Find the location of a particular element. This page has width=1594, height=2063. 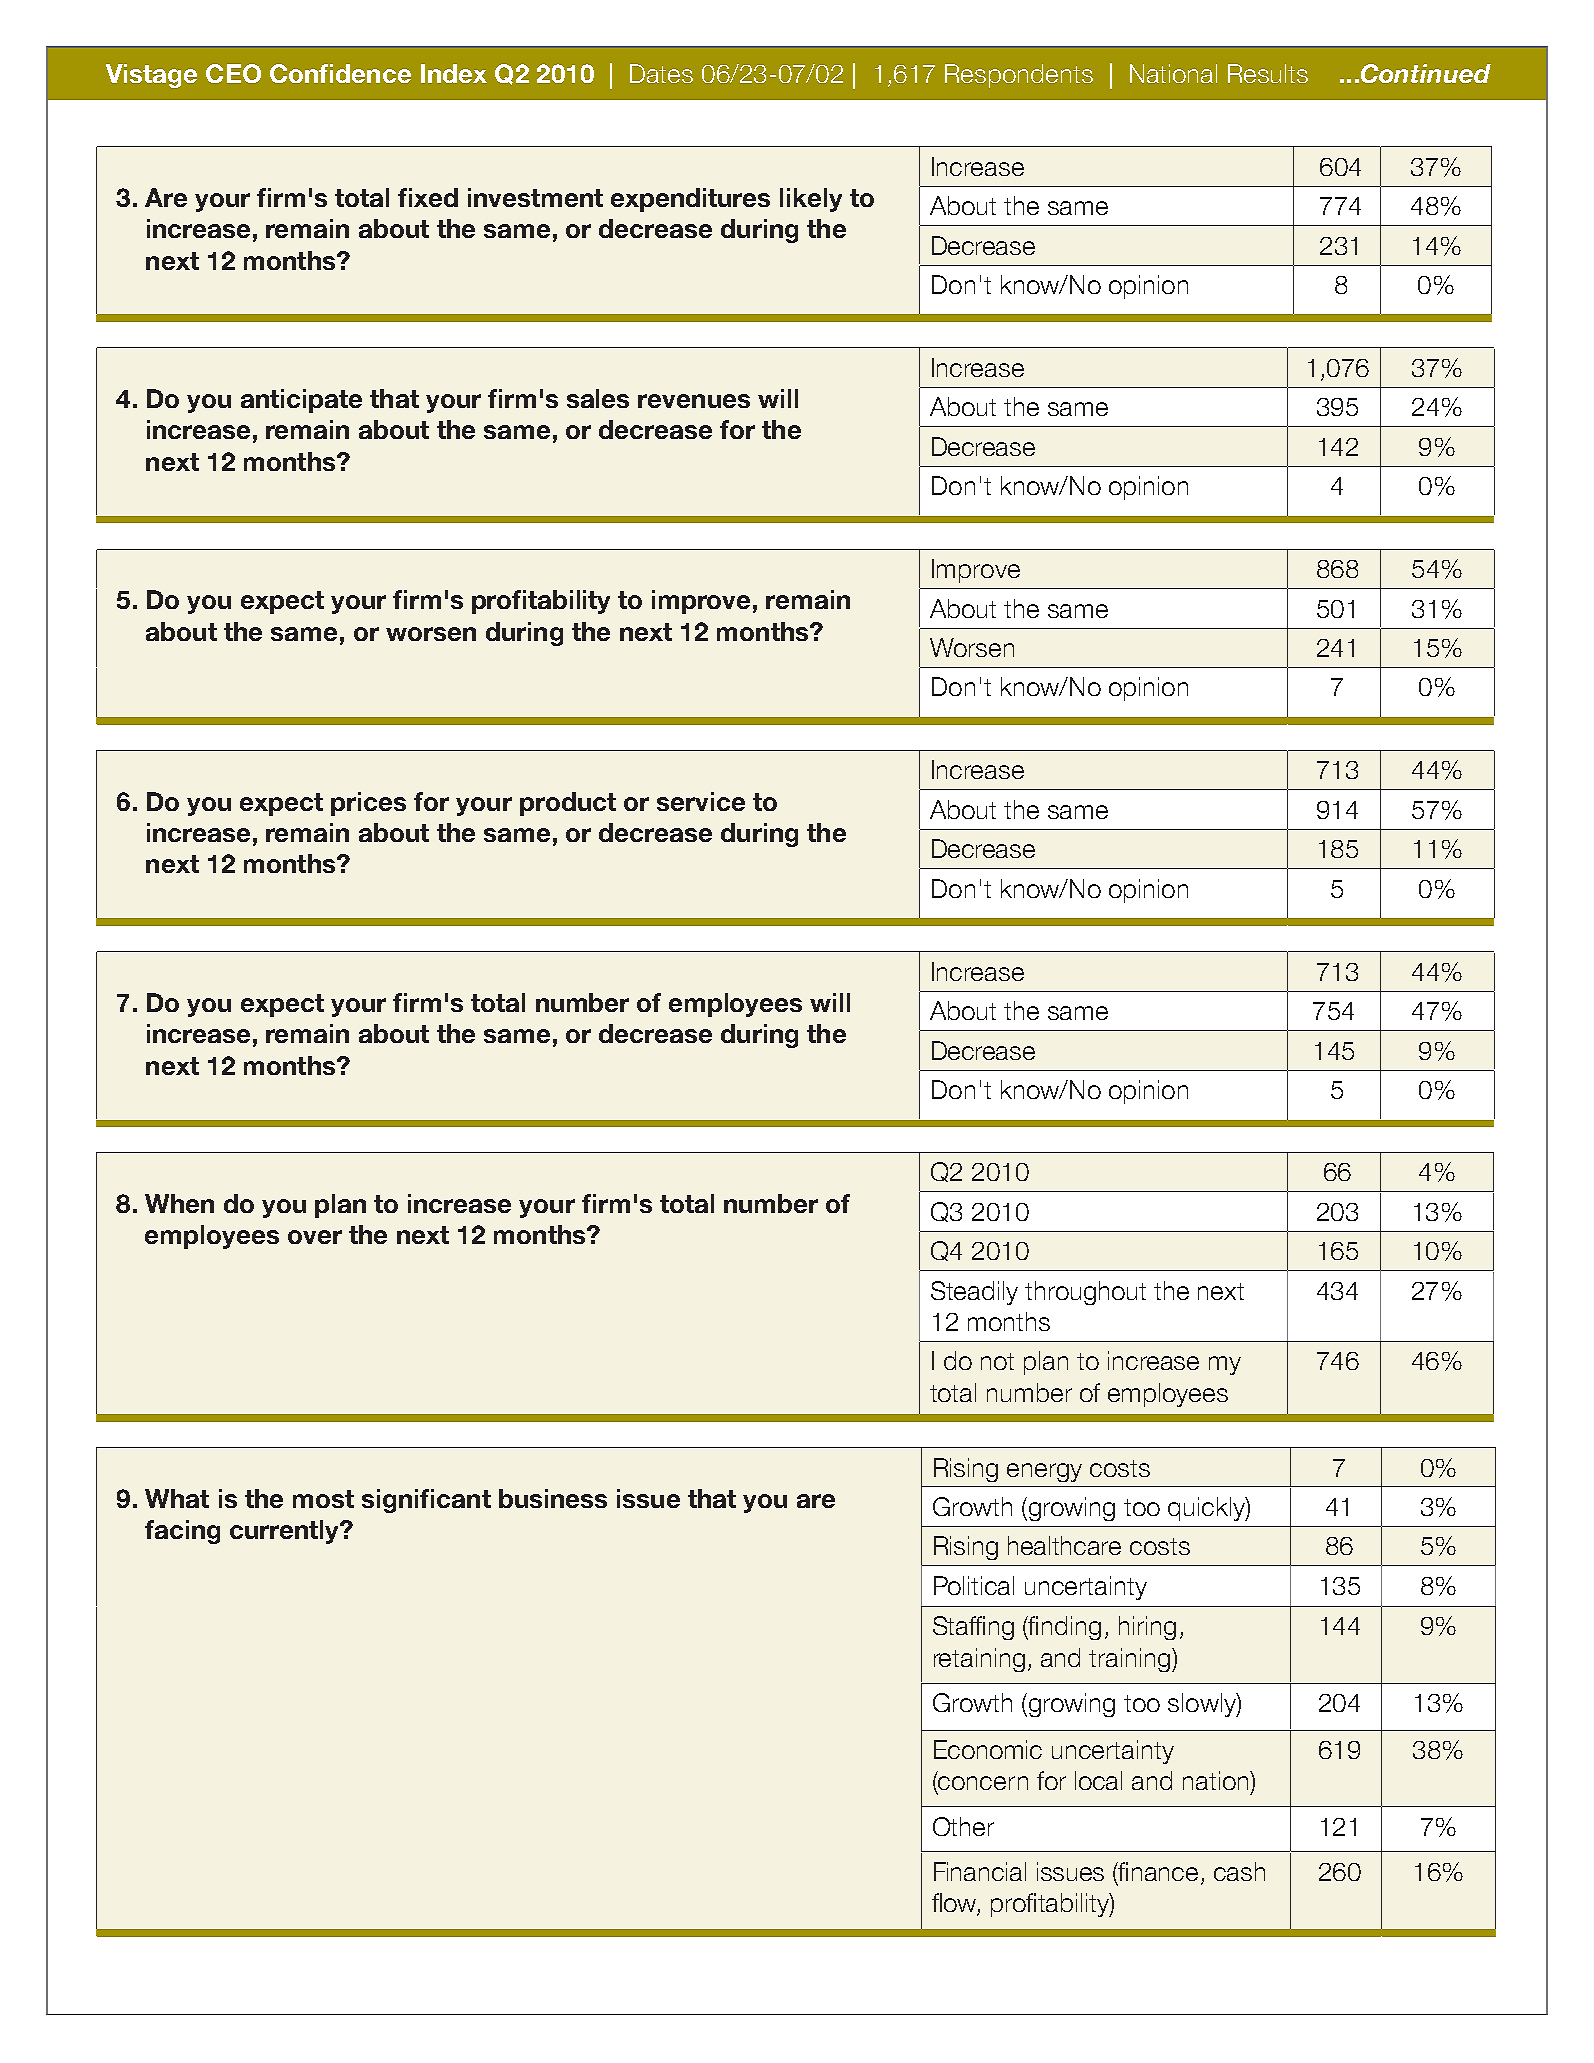

Confidence is located at coordinates (340, 73).
